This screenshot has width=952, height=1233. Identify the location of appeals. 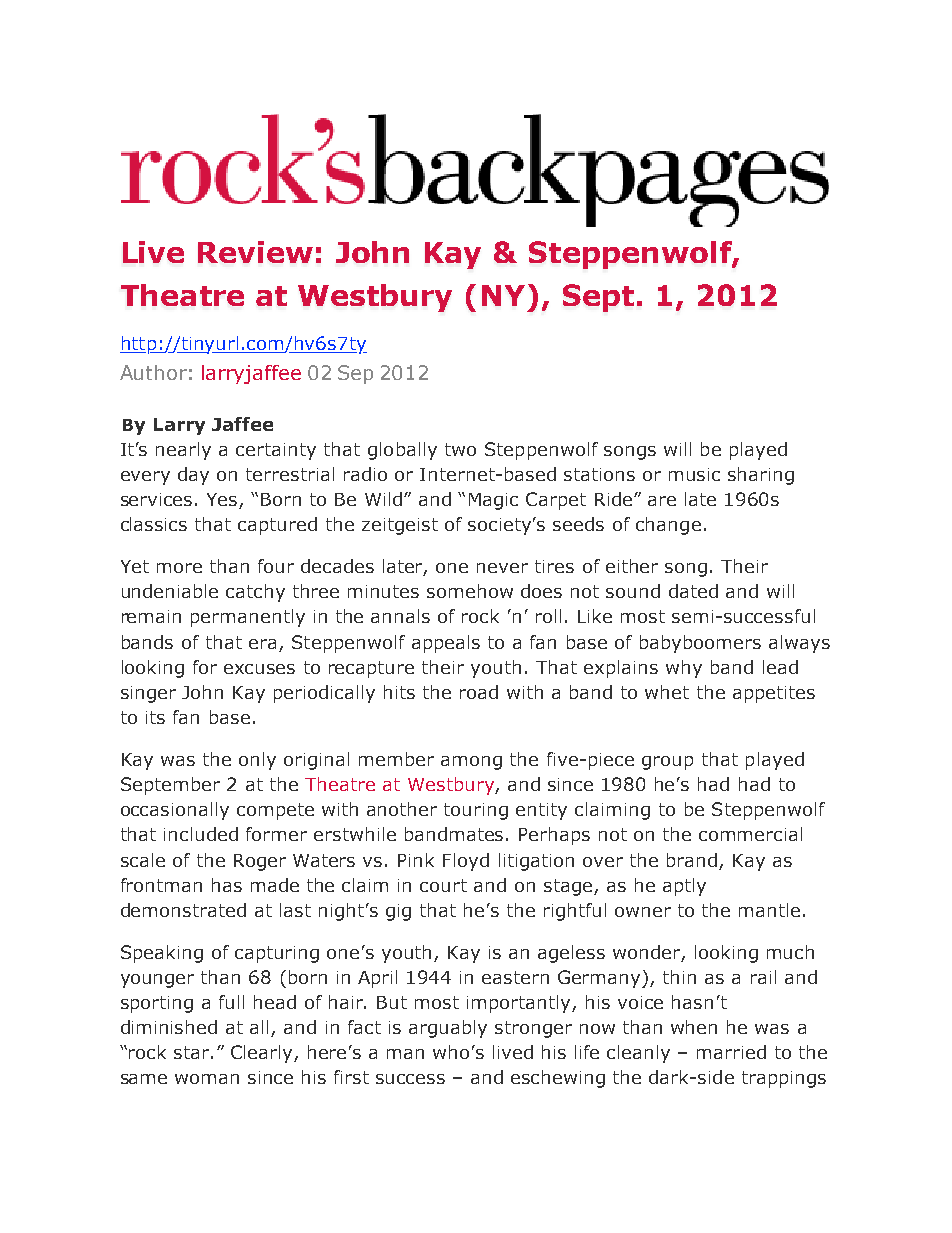
(446, 644).
